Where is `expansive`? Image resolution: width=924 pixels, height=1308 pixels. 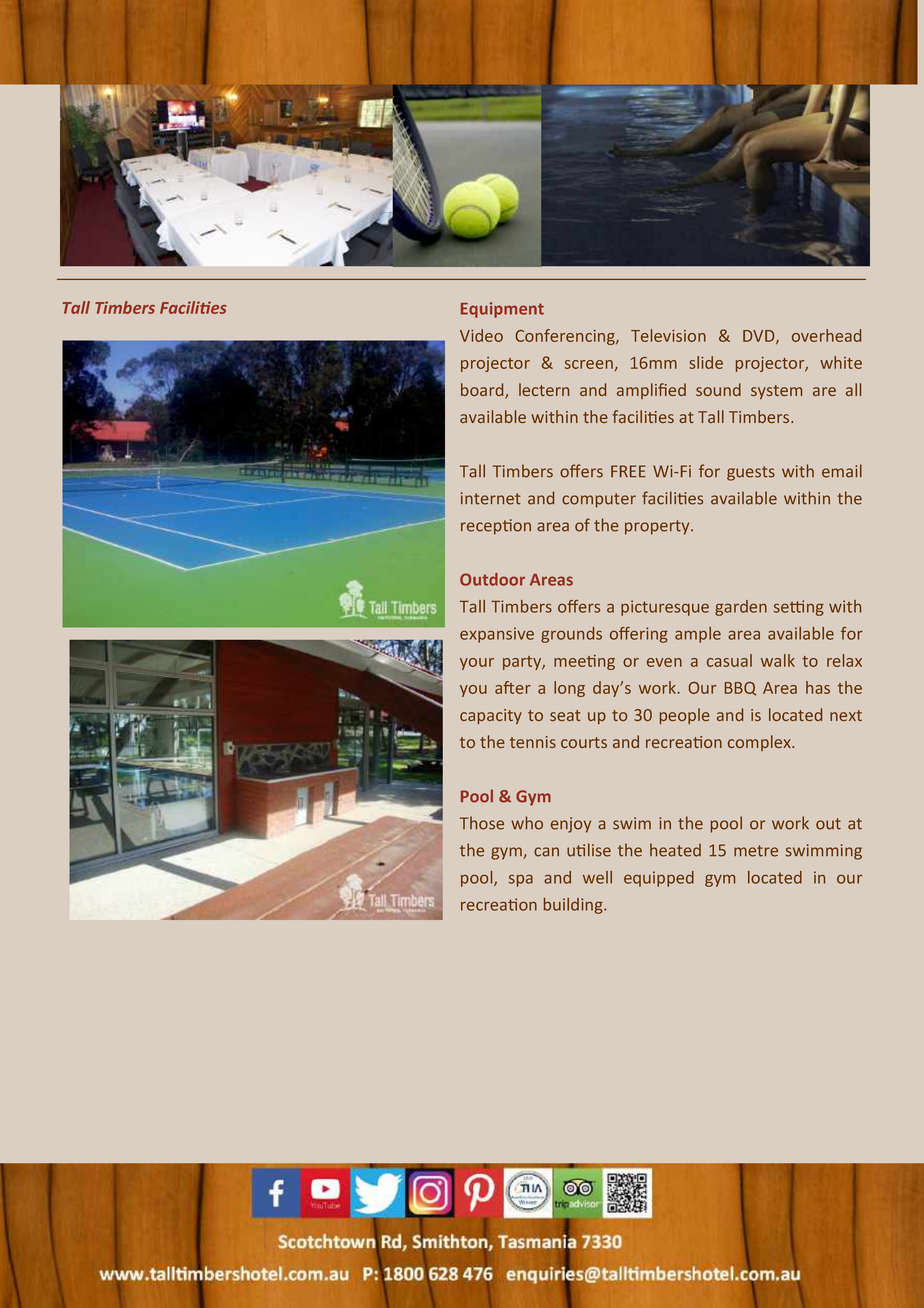
expansive is located at coordinates (497, 635).
